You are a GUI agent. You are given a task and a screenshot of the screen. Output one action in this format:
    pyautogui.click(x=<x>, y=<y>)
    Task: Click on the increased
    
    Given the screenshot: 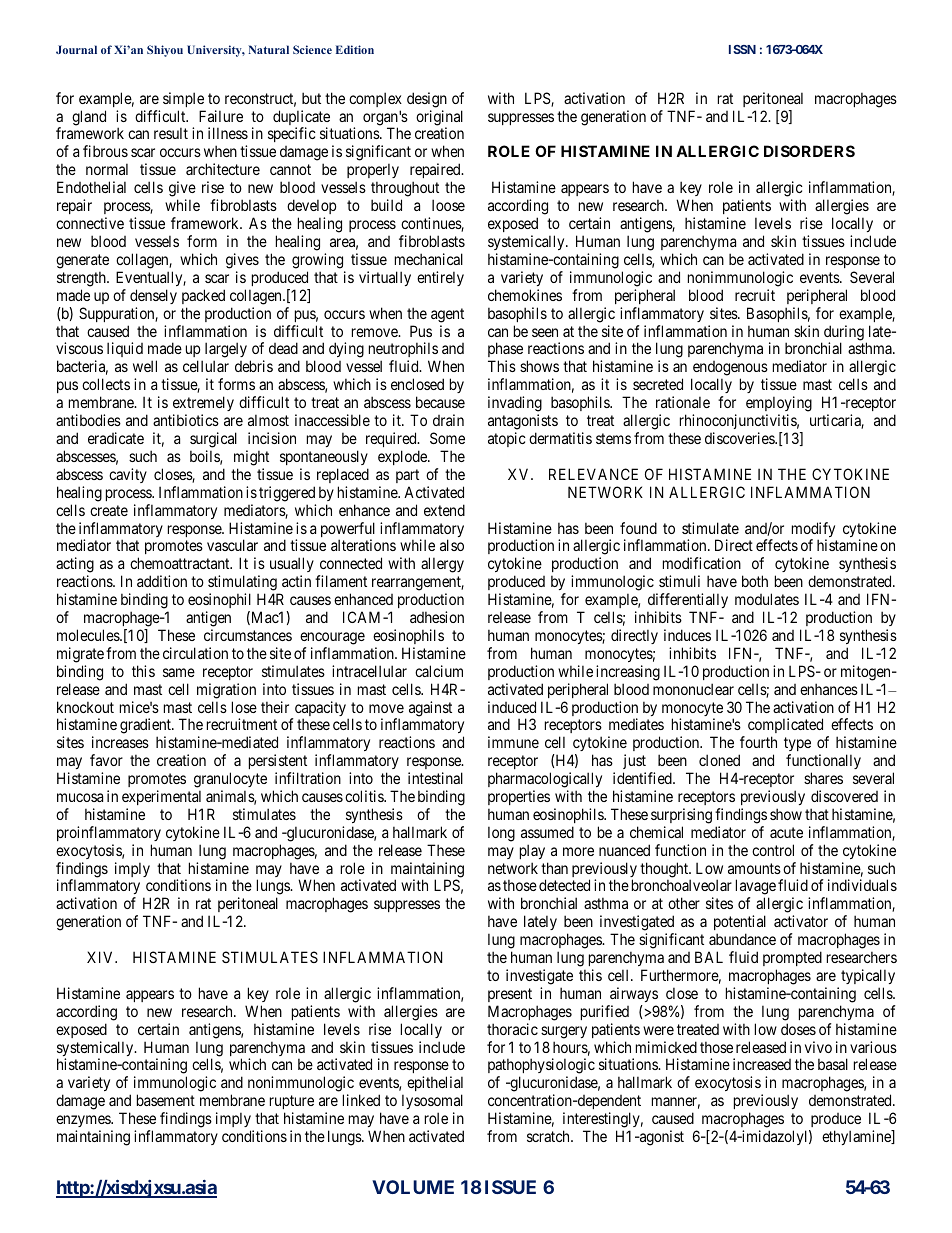 What is the action you would take?
    pyautogui.click(x=762, y=1064)
